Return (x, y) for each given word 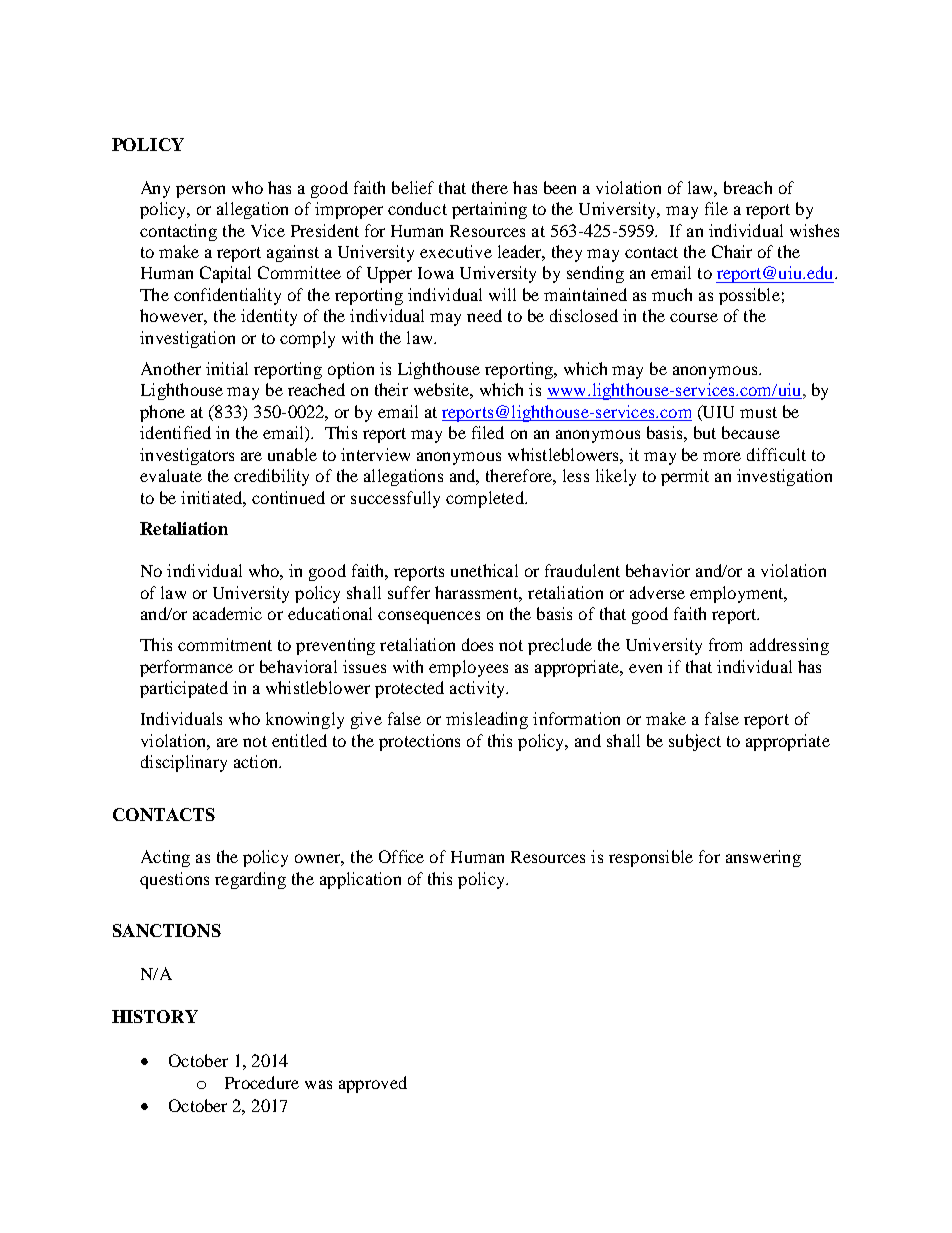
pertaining (489, 210)
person (200, 191)
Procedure (262, 1082)
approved (373, 1084)
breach (748, 187)
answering (763, 858)
